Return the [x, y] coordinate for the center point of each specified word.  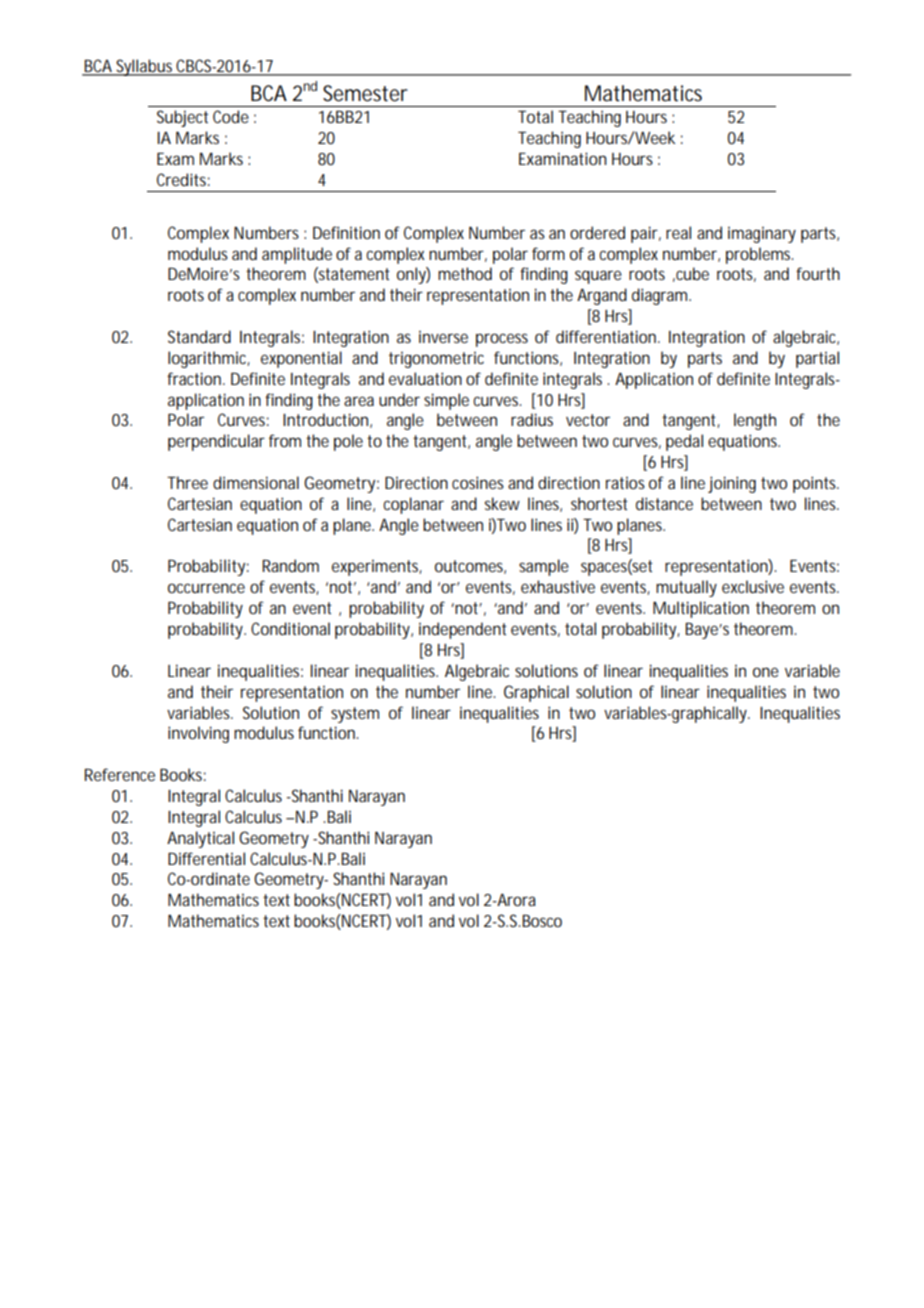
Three [187, 482]
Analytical [200, 839]
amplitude [297, 255]
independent [463, 630]
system [355, 715]
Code [231, 116]
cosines [478, 482]
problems [759, 255]
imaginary [762, 235]
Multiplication [701, 609]
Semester [365, 93]
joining [732, 484]
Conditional [290, 628]
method [465, 273]
